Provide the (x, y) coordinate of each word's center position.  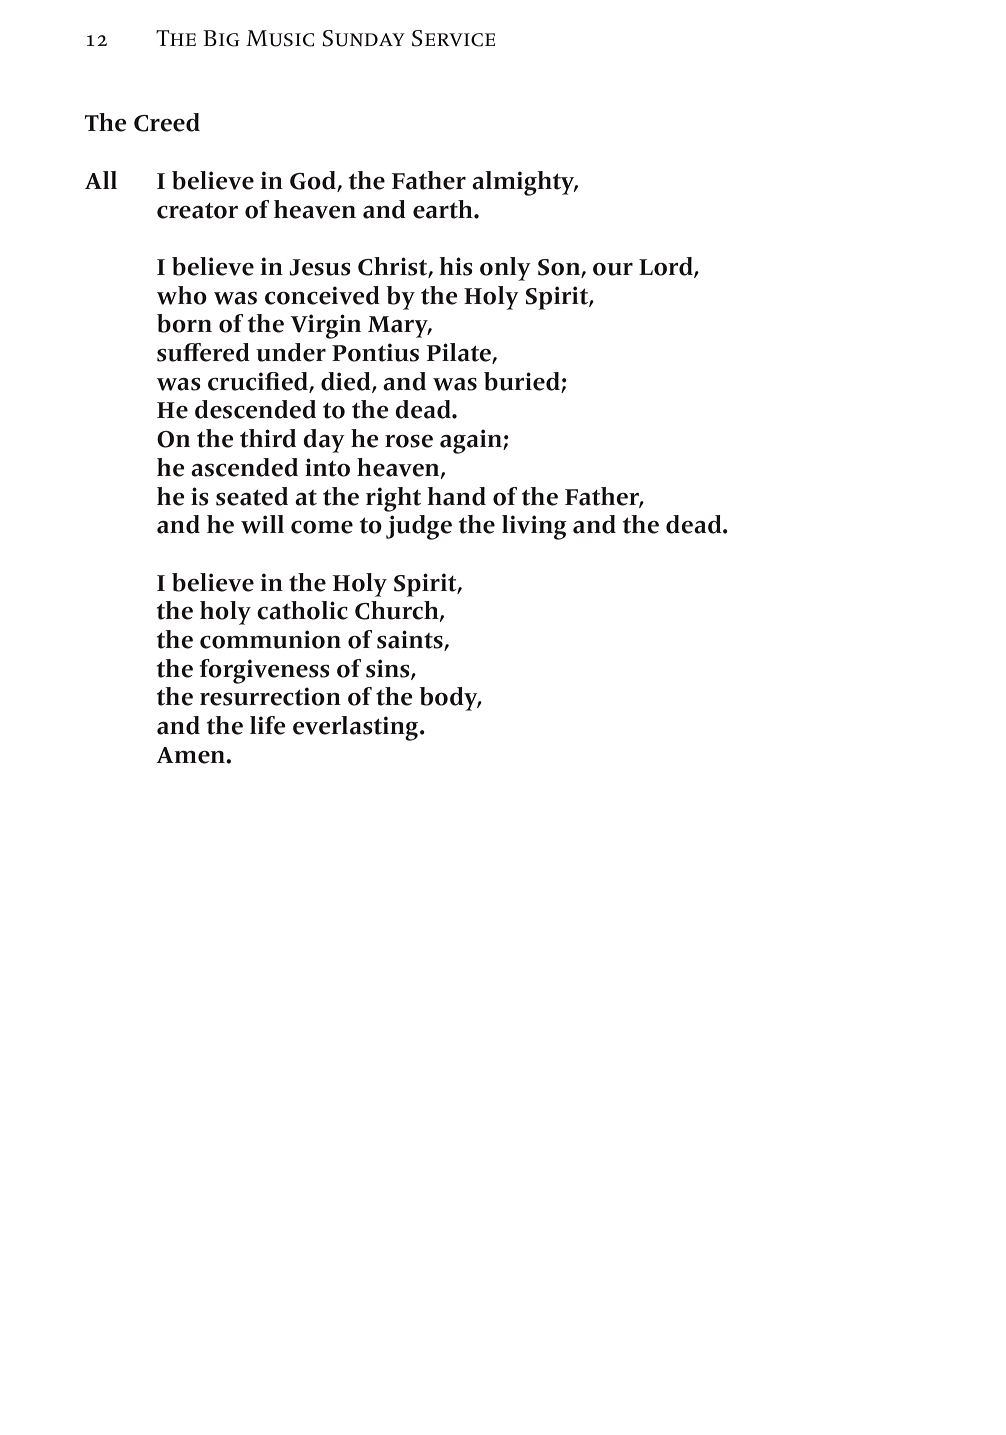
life (268, 725)
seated (252, 496)
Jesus (320, 267)
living (534, 527)
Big (221, 38)
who (182, 295)
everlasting (357, 728)
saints (411, 640)
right (393, 499)
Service (453, 38)
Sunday (363, 38)
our (613, 269)
